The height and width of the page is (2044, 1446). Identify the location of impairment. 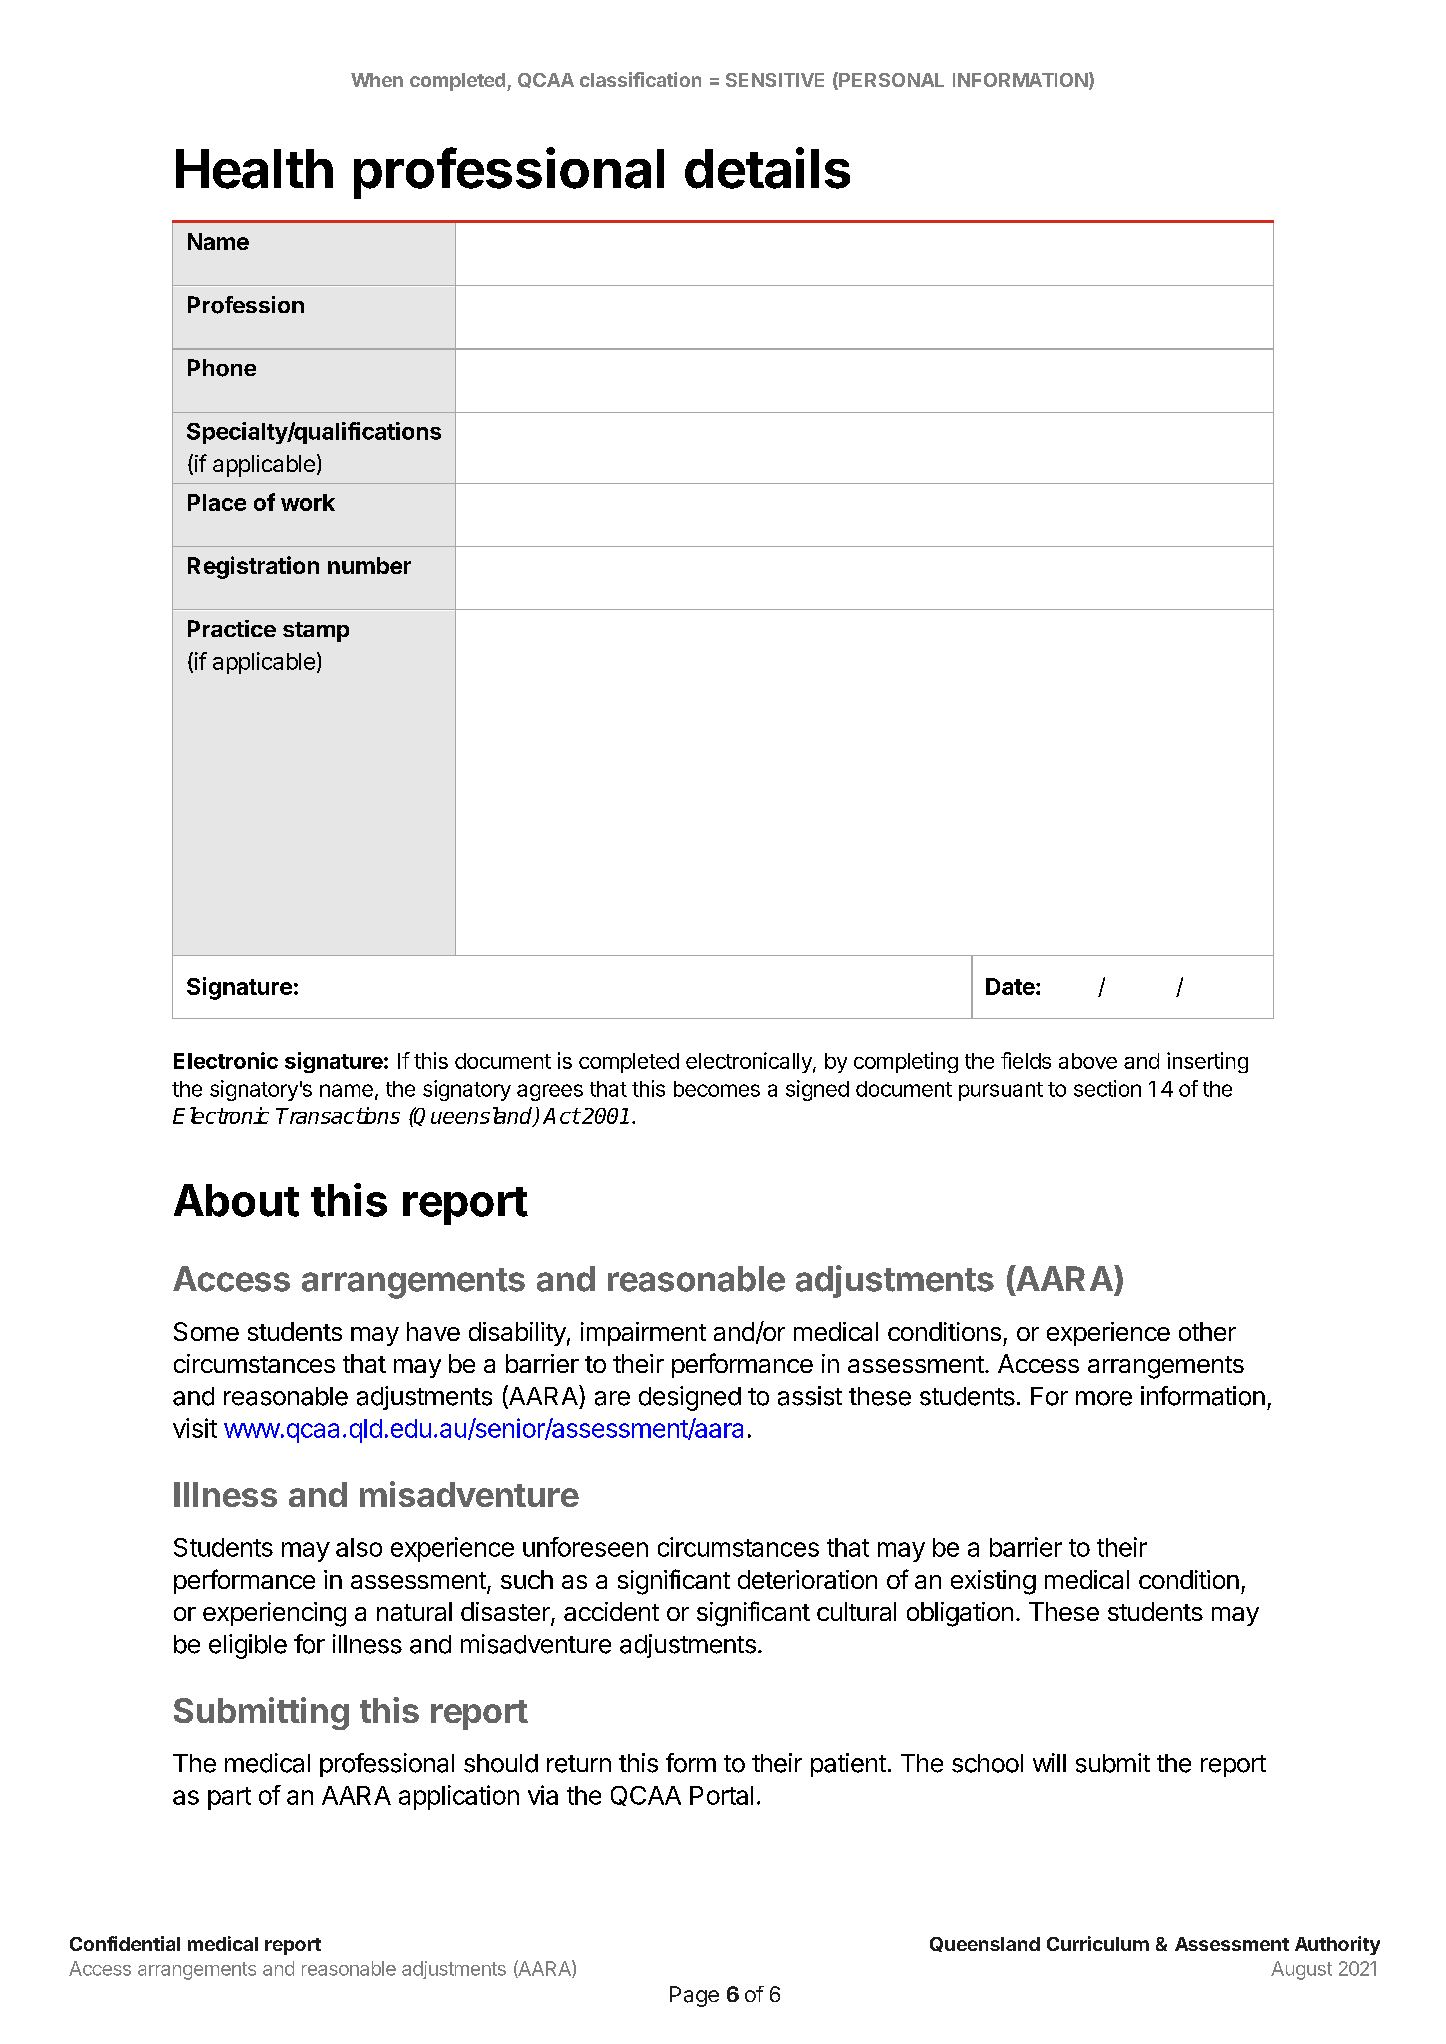
(643, 1334).
